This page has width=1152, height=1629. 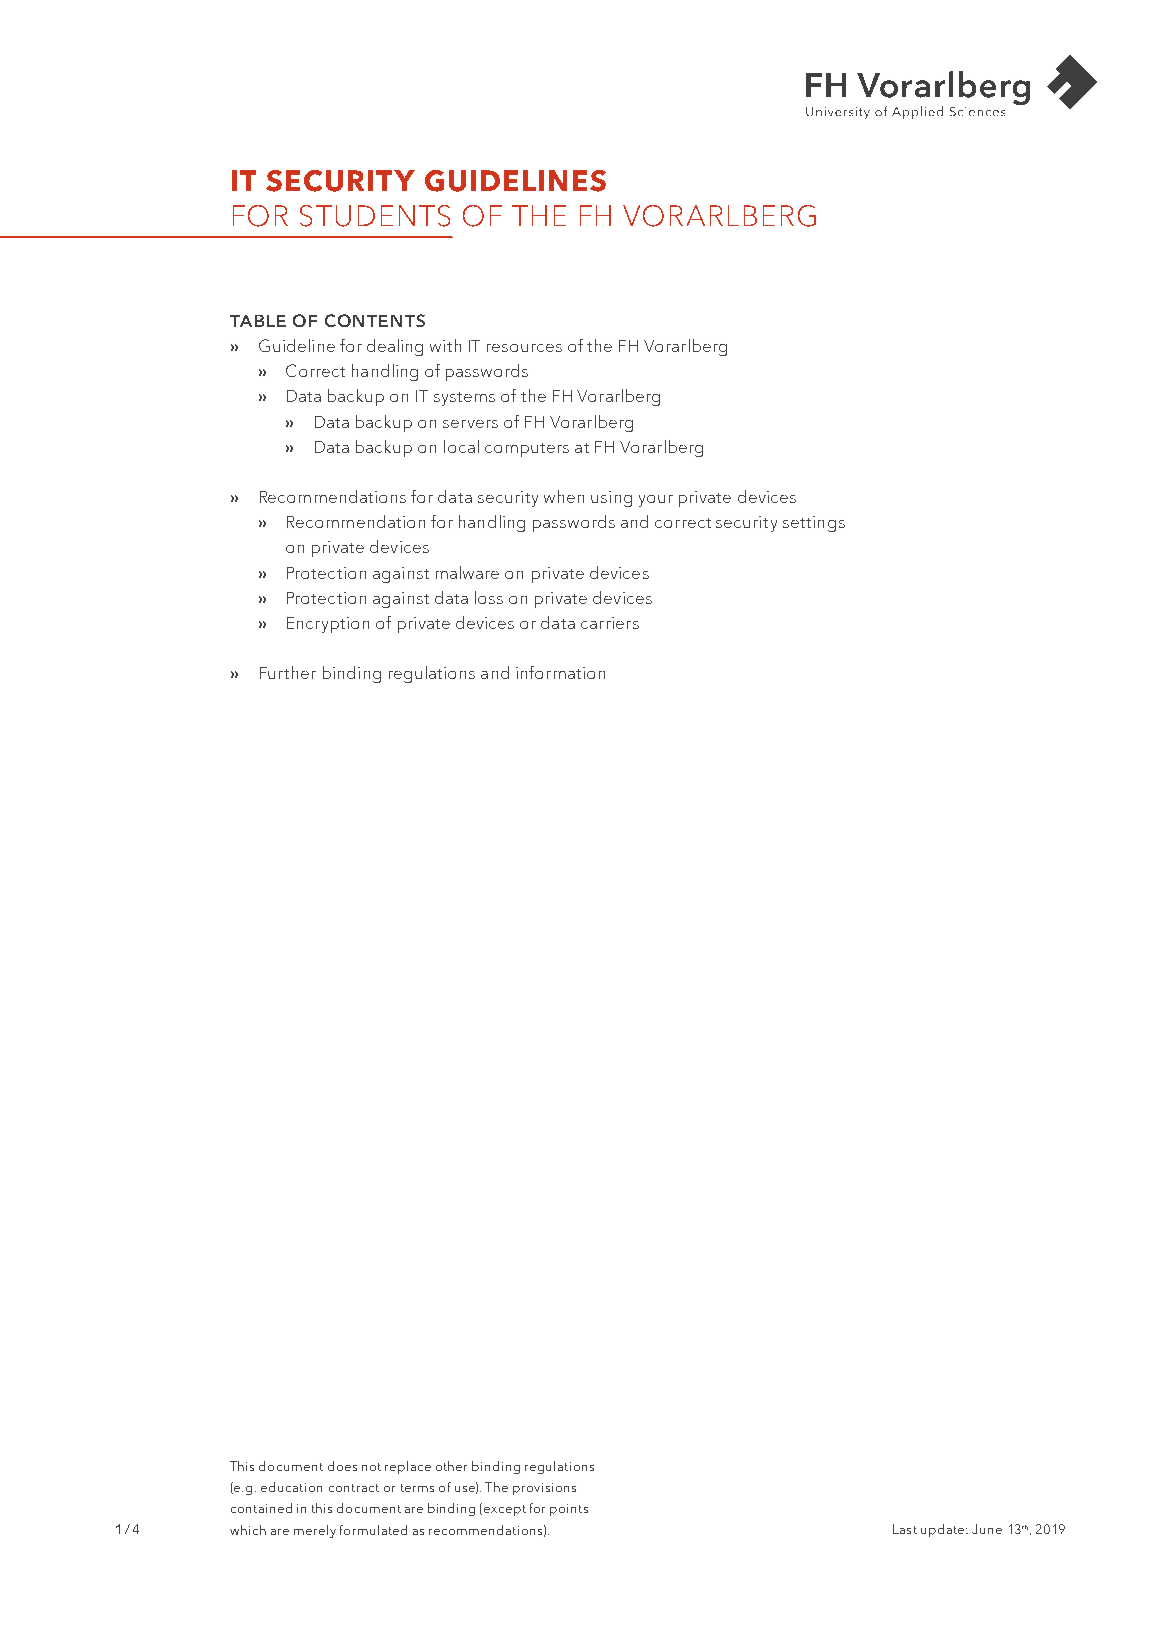 I want to click on provisions, so click(x=544, y=1489).
